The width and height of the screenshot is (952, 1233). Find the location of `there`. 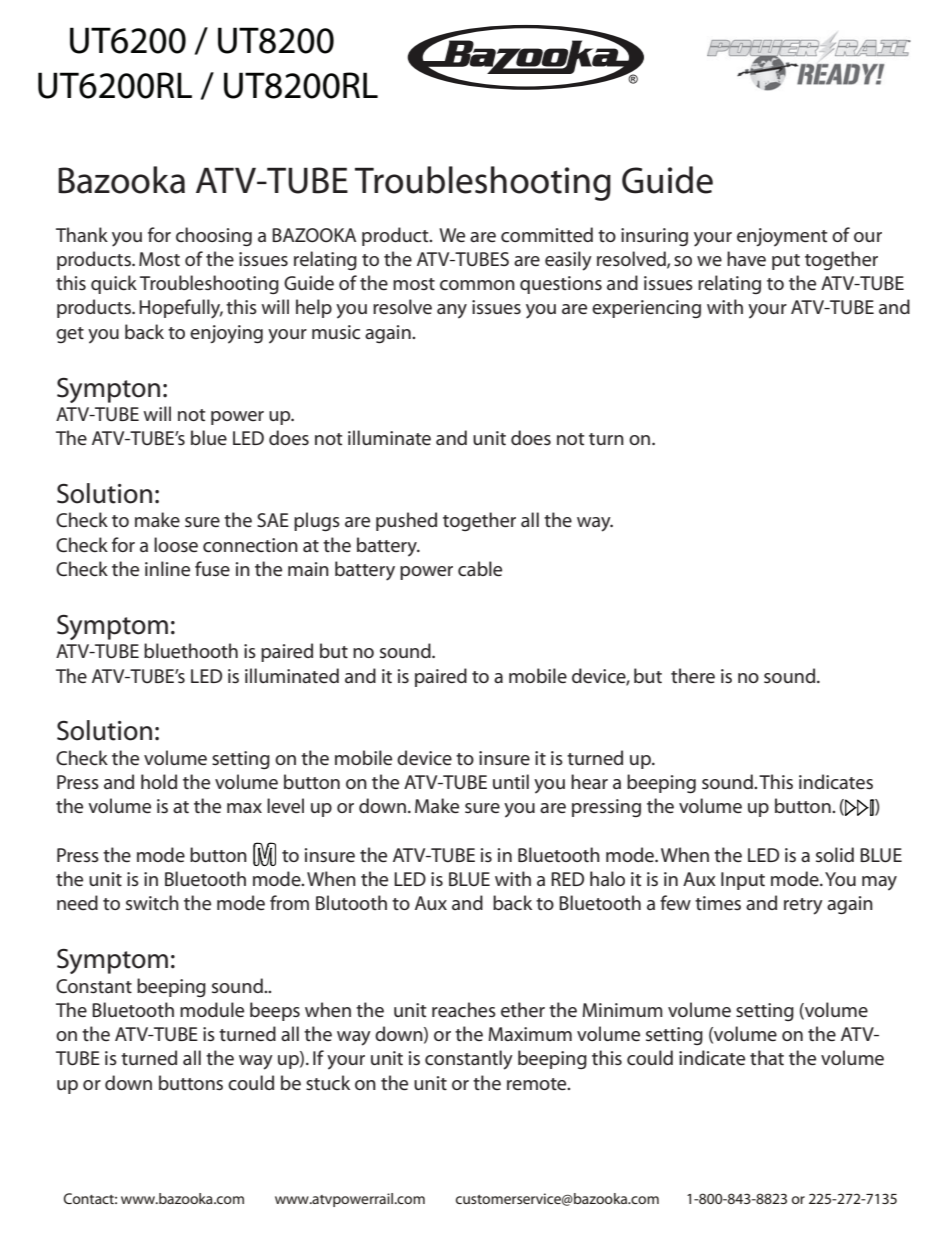

there is located at coordinates (693, 675).
